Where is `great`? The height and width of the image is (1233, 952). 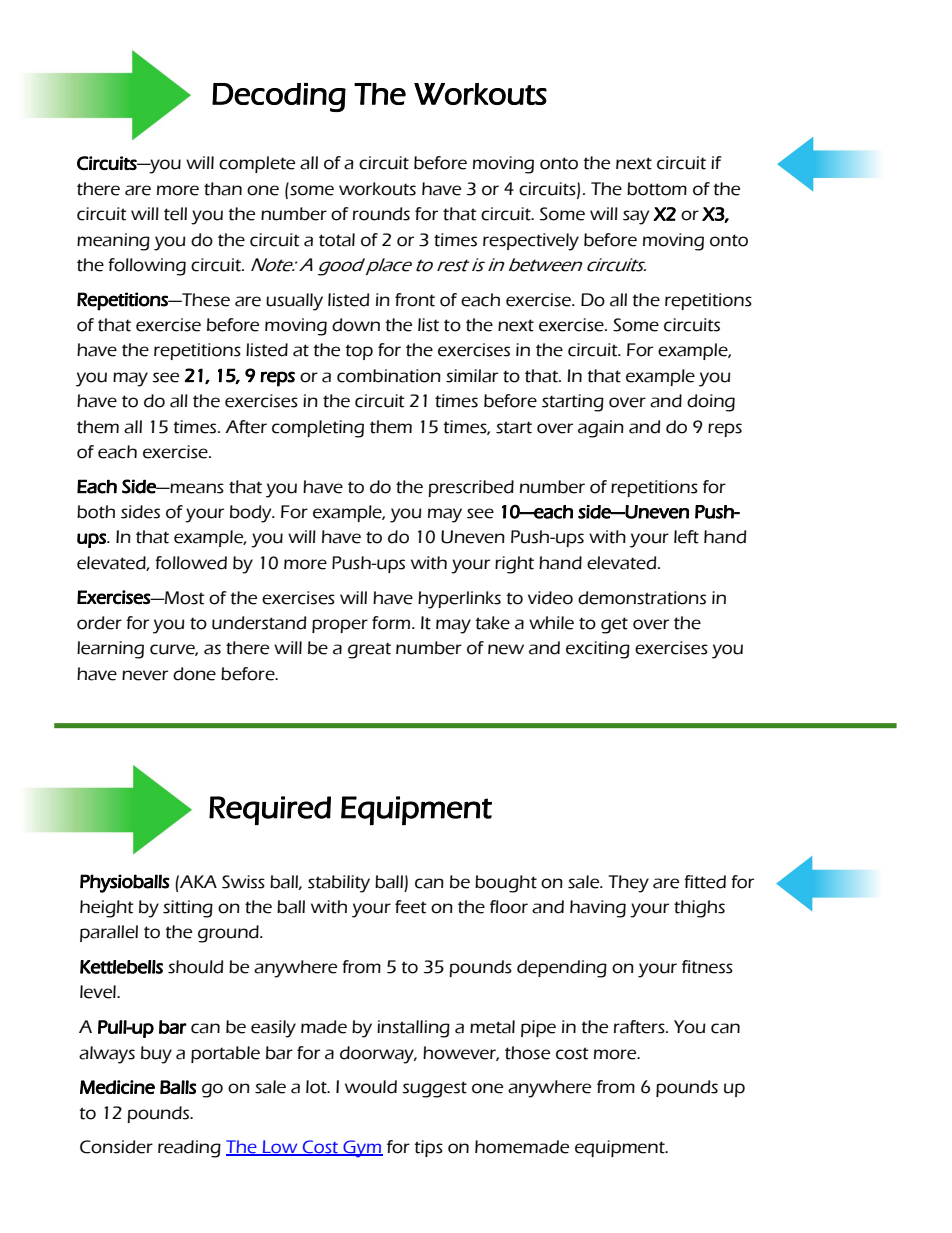
great is located at coordinates (369, 650).
